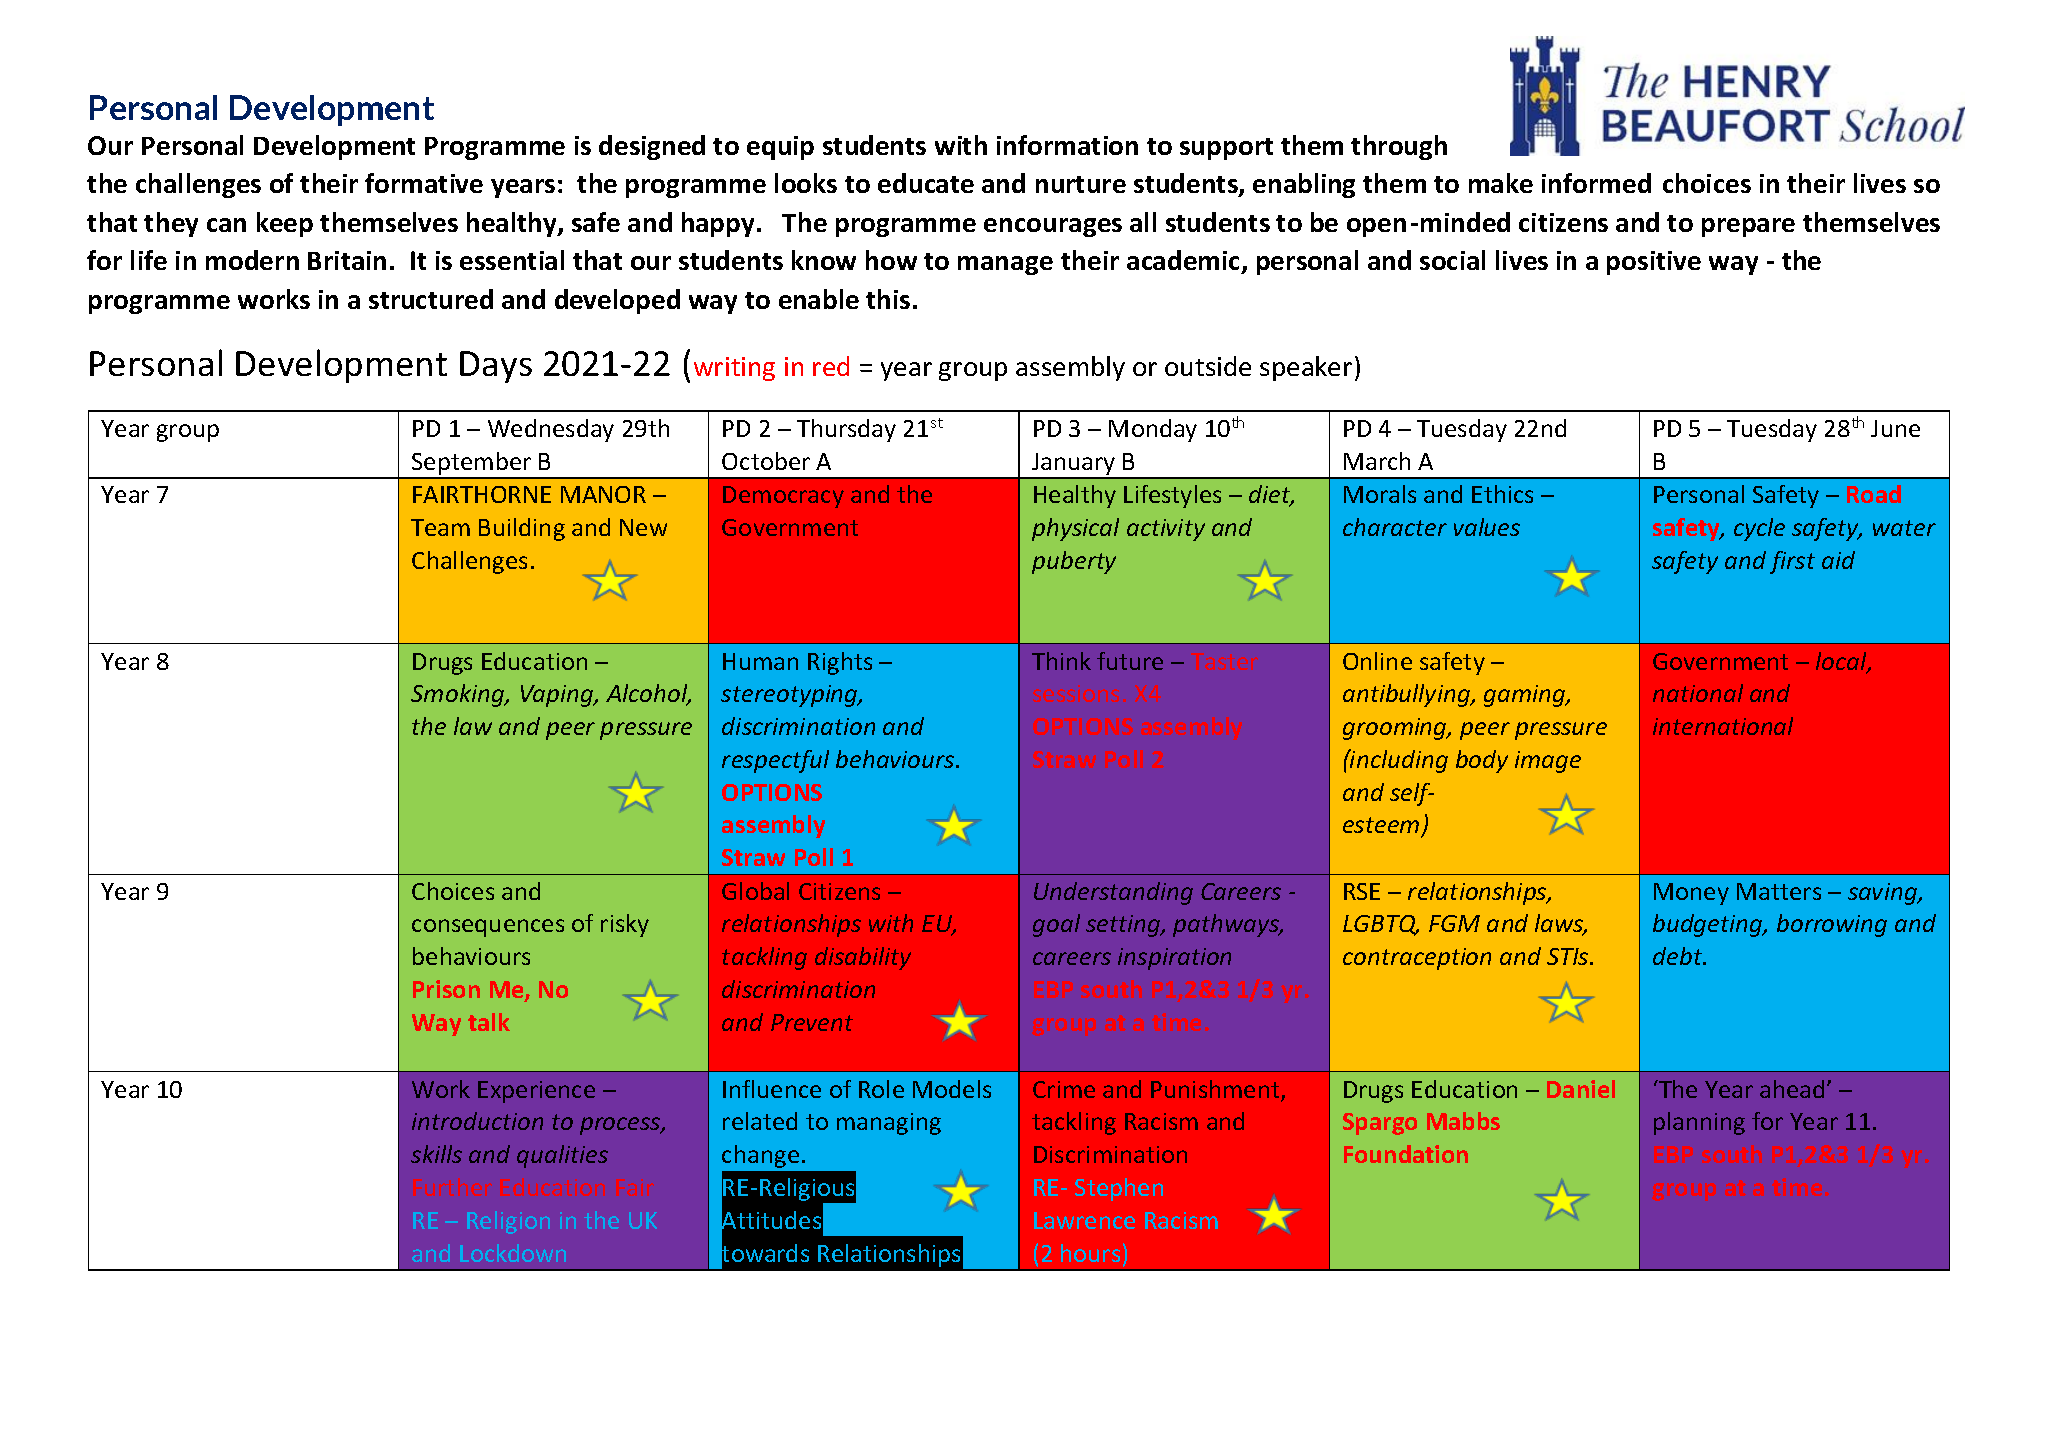 The width and height of the document is (2053, 1451). Describe the element at coordinates (1081, 184) in the document. I see `nurture` at that location.
